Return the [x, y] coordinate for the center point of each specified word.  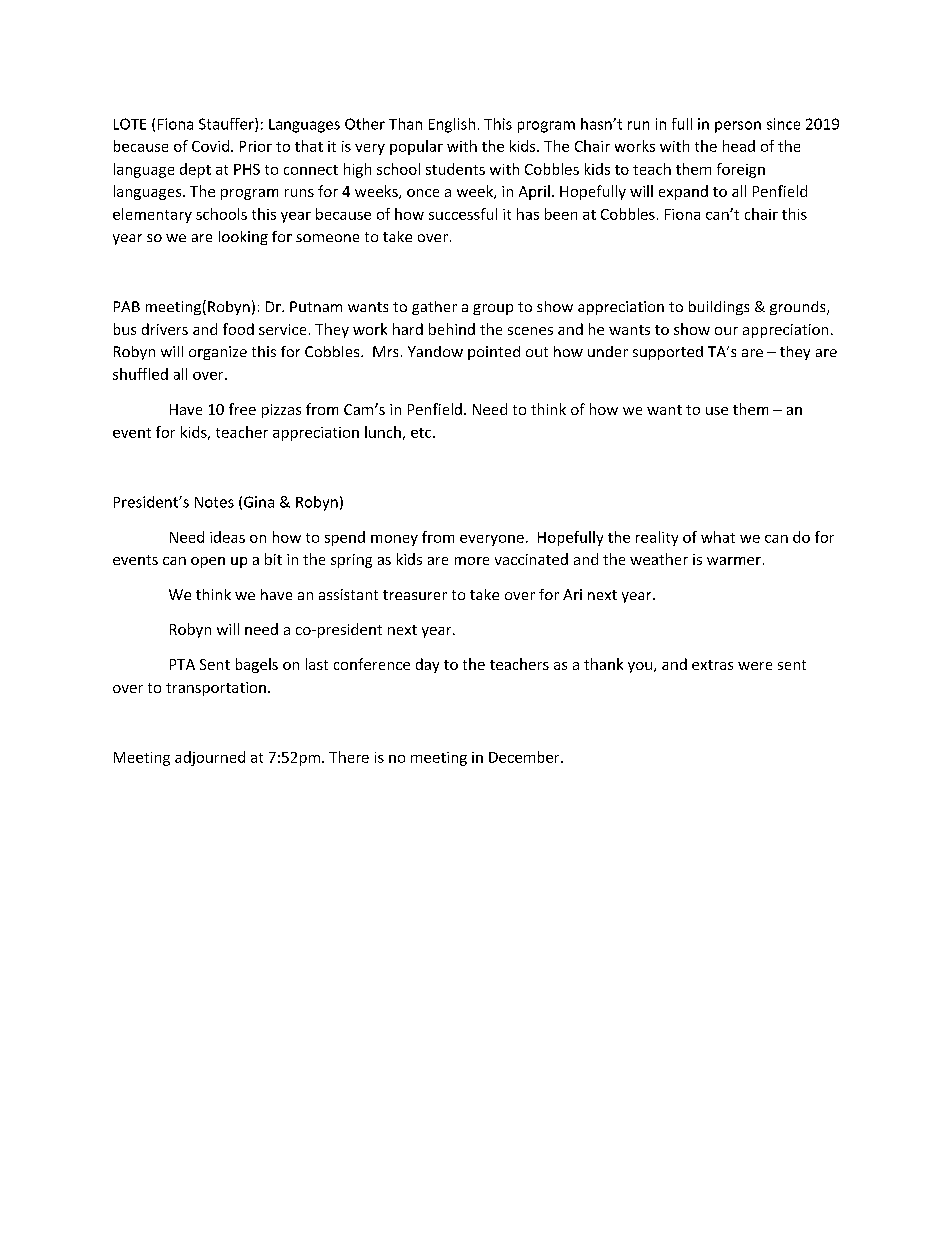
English [452, 125]
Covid [210, 146]
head [739, 146]
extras [712, 665]
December [525, 757]
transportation [216, 689]
